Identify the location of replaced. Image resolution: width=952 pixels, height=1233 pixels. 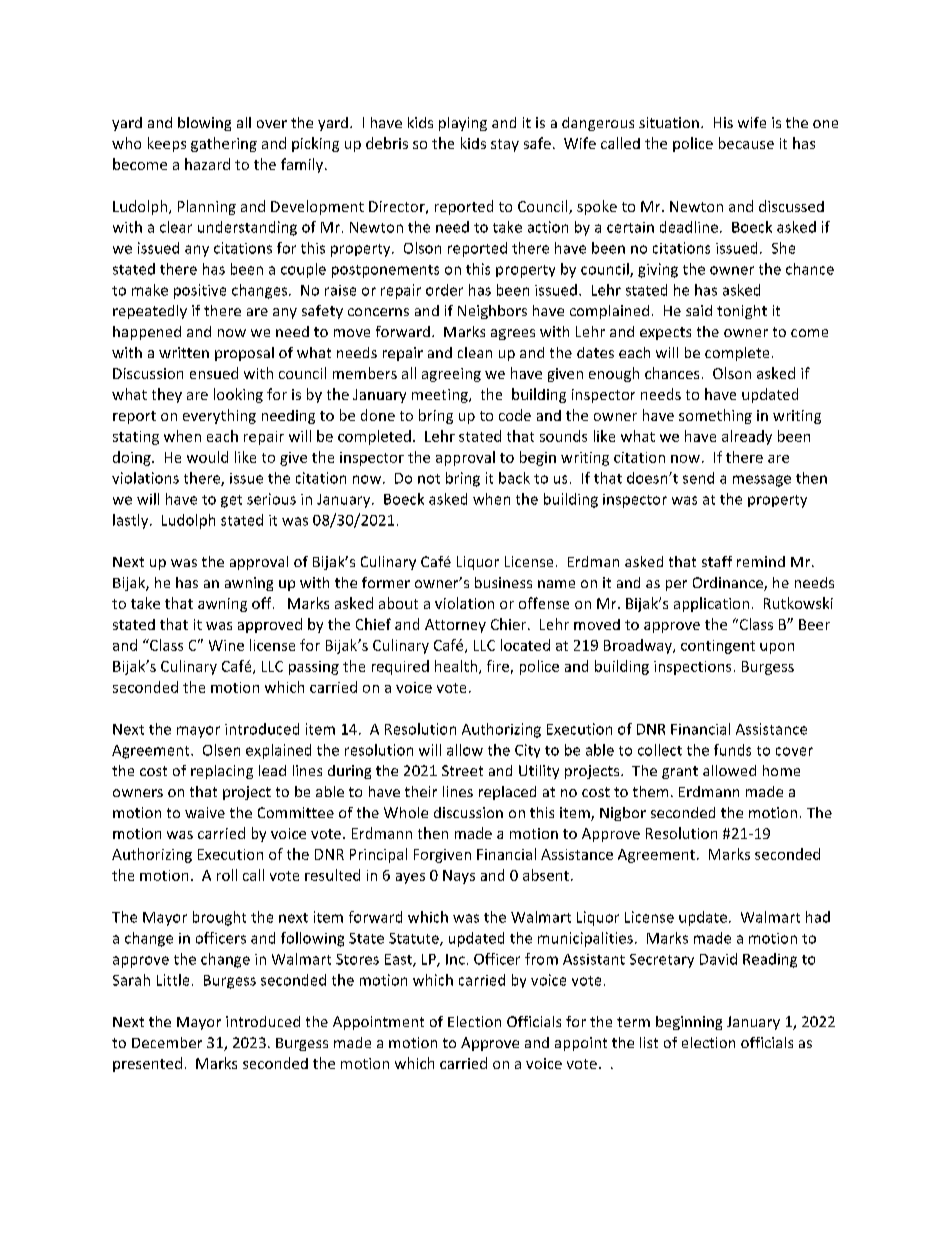
(507, 793).
